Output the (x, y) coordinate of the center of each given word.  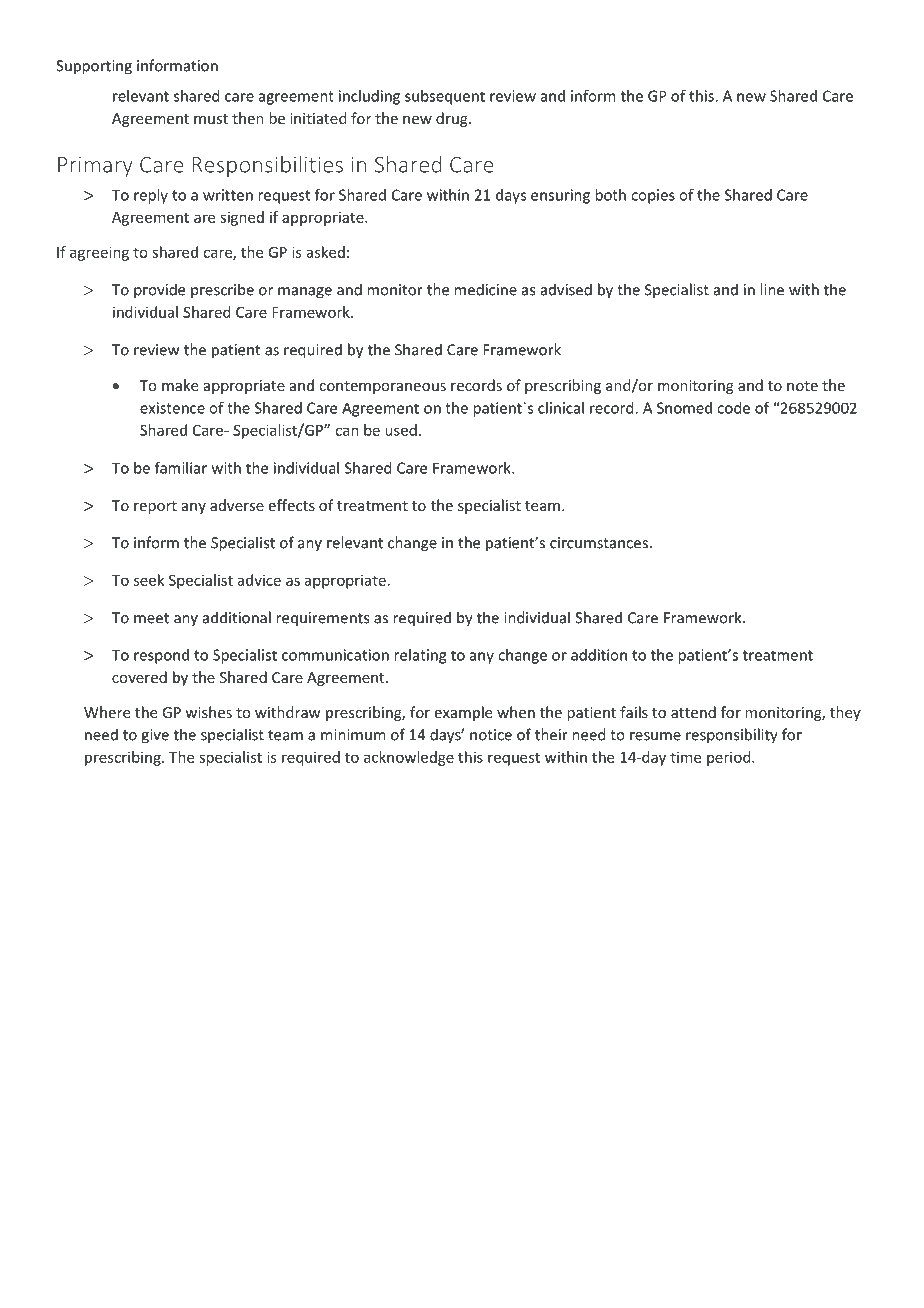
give (155, 736)
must (211, 119)
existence (172, 408)
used (401, 430)
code (733, 408)
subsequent (445, 97)
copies (653, 196)
